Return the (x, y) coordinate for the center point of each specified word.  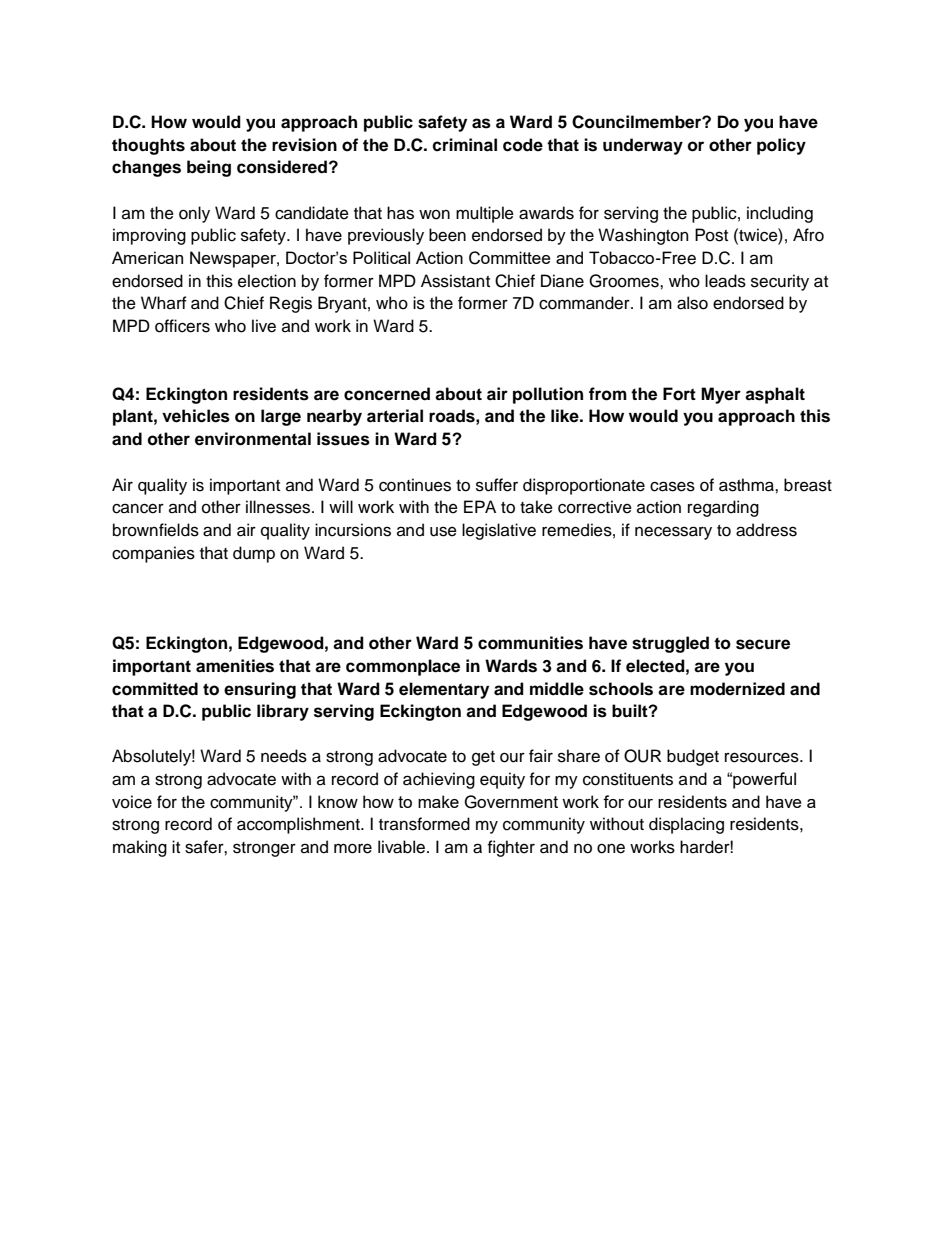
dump (254, 554)
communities (530, 643)
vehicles (196, 416)
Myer (721, 395)
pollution (548, 395)
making (140, 848)
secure (763, 644)
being (209, 168)
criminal (464, 145)
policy (781, 146)
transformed (424, 824)
